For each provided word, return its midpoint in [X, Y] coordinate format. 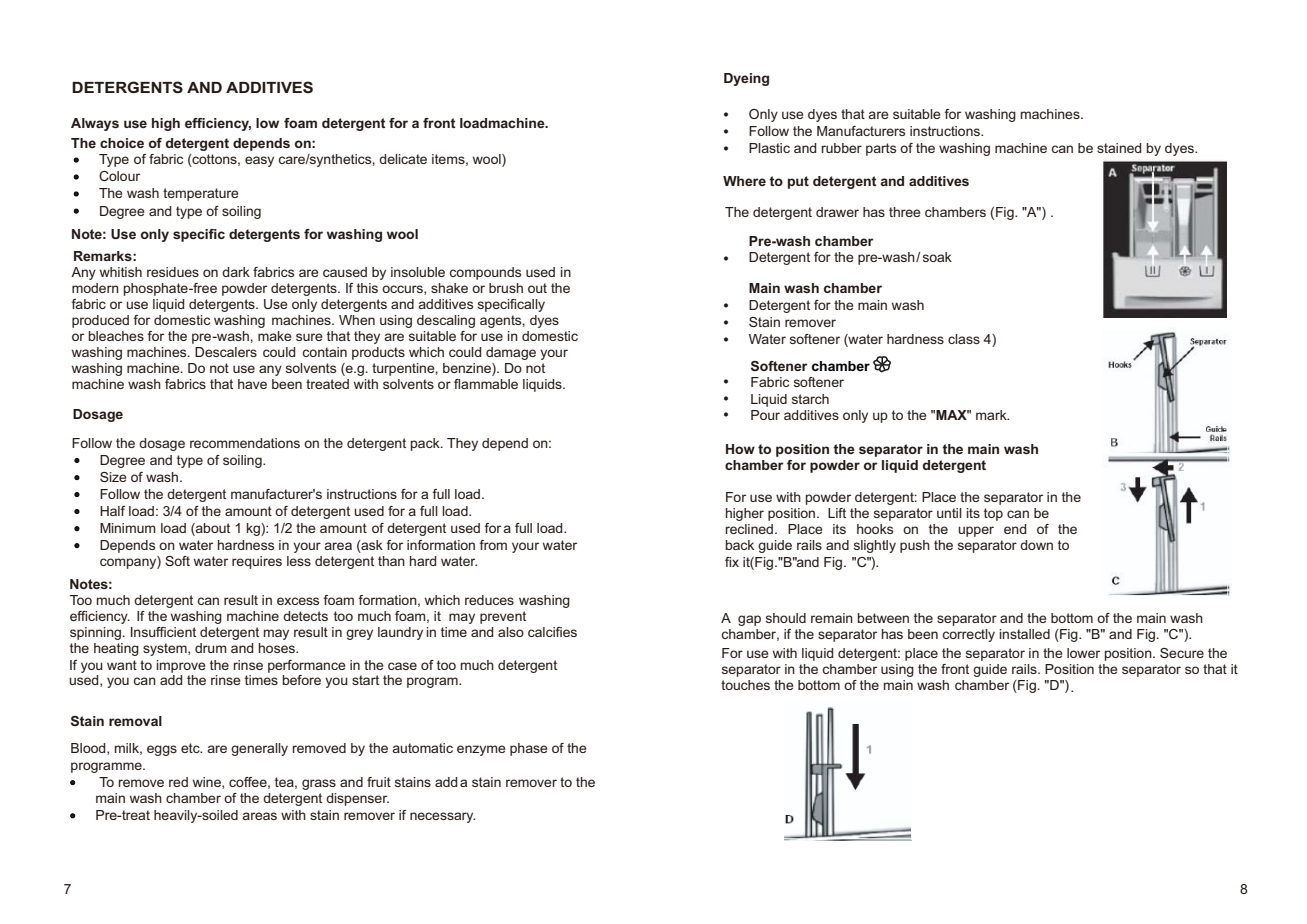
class [964, 339]
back [739, 545]
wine [208, 783]
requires [257, 562]
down [1036, 545]
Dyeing [746, 79]
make [275, 336]
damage [511, 353]
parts [881, 149]
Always [95, 124]
